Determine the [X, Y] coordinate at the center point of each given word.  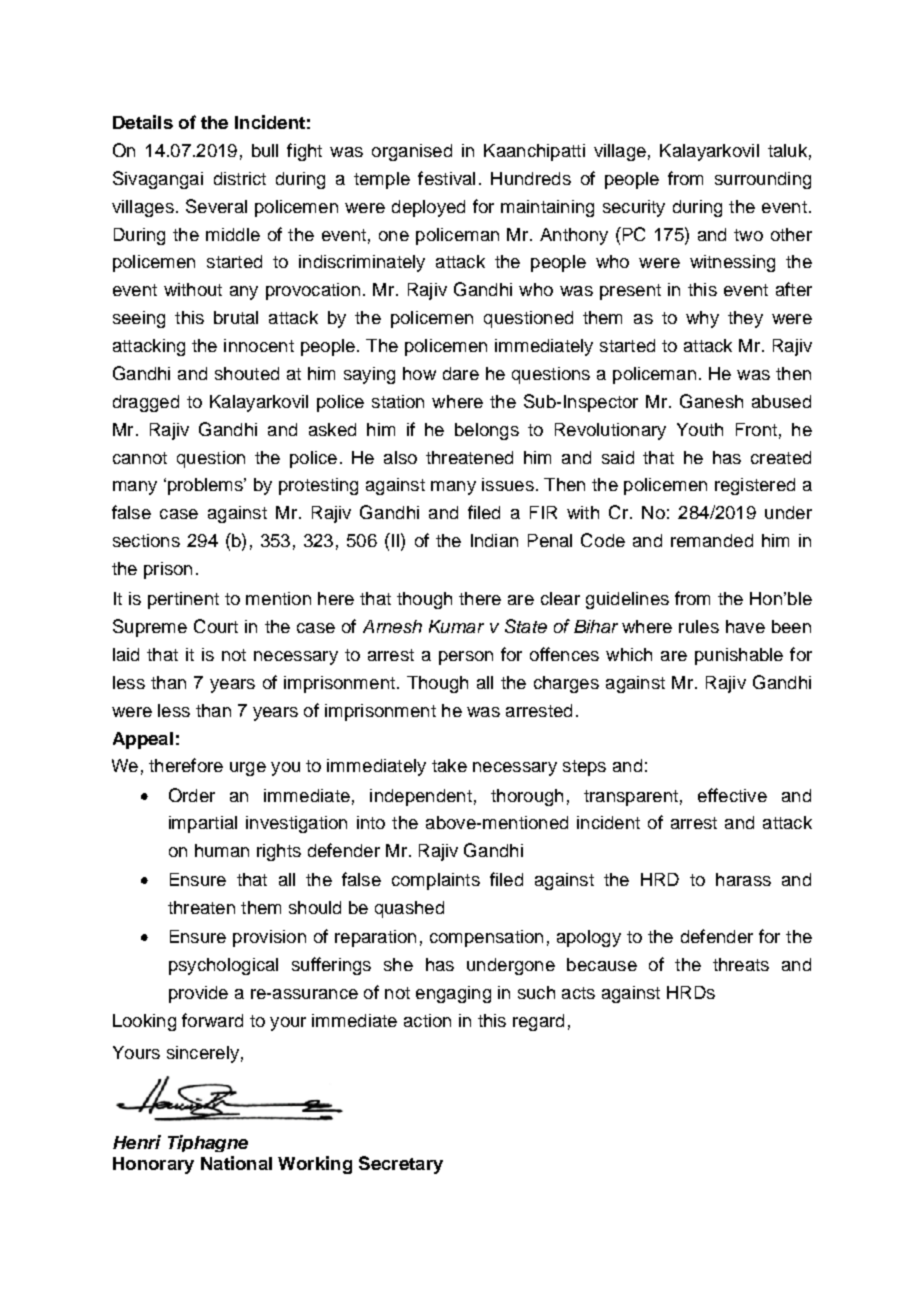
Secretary [401, 1165]
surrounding [763, 180]
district [240, 178]
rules [699, 626]
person [466, 658]
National [236, 1163]
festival [446, 178]
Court [216, 626]
